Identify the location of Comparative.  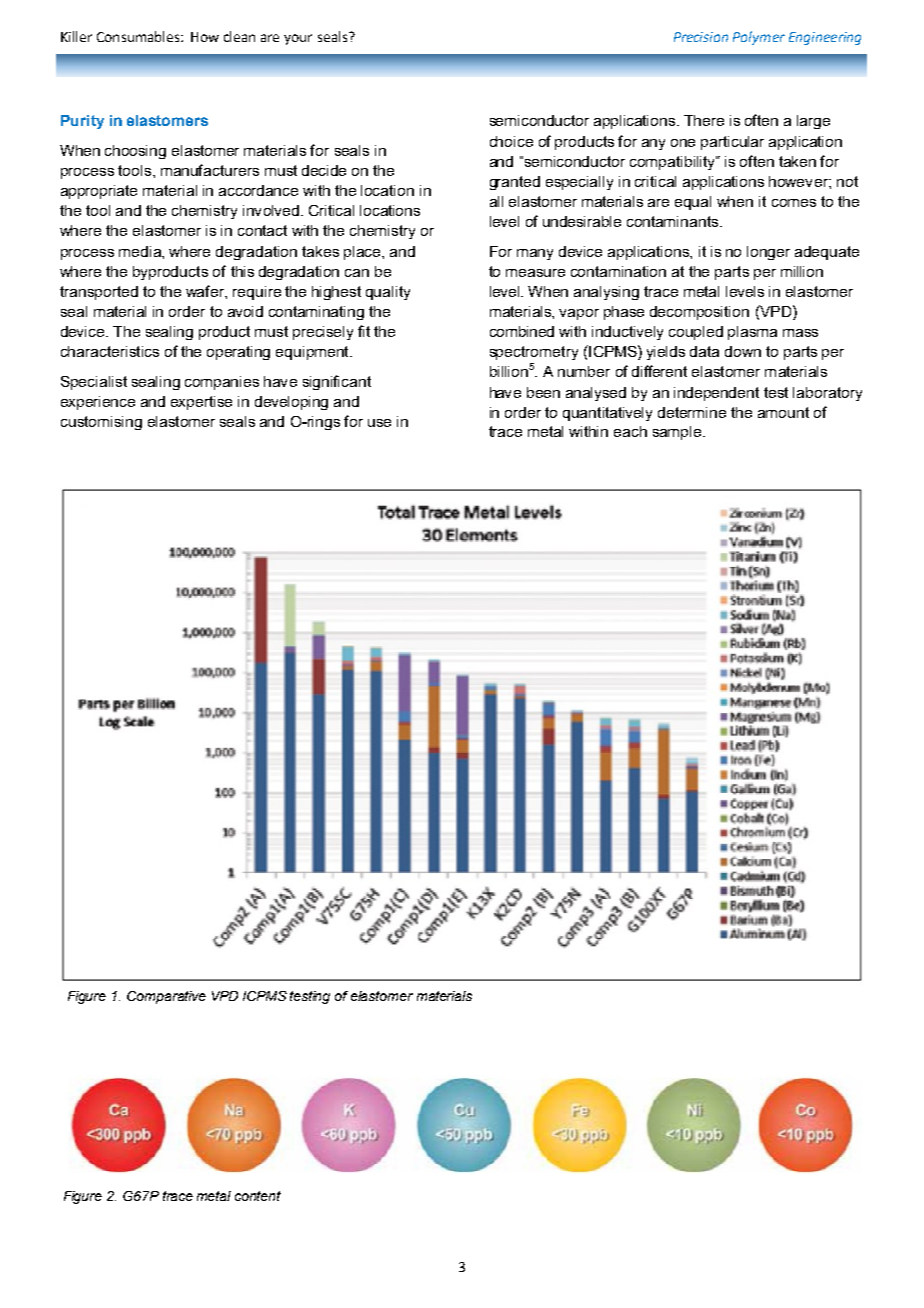
(166, 997).
